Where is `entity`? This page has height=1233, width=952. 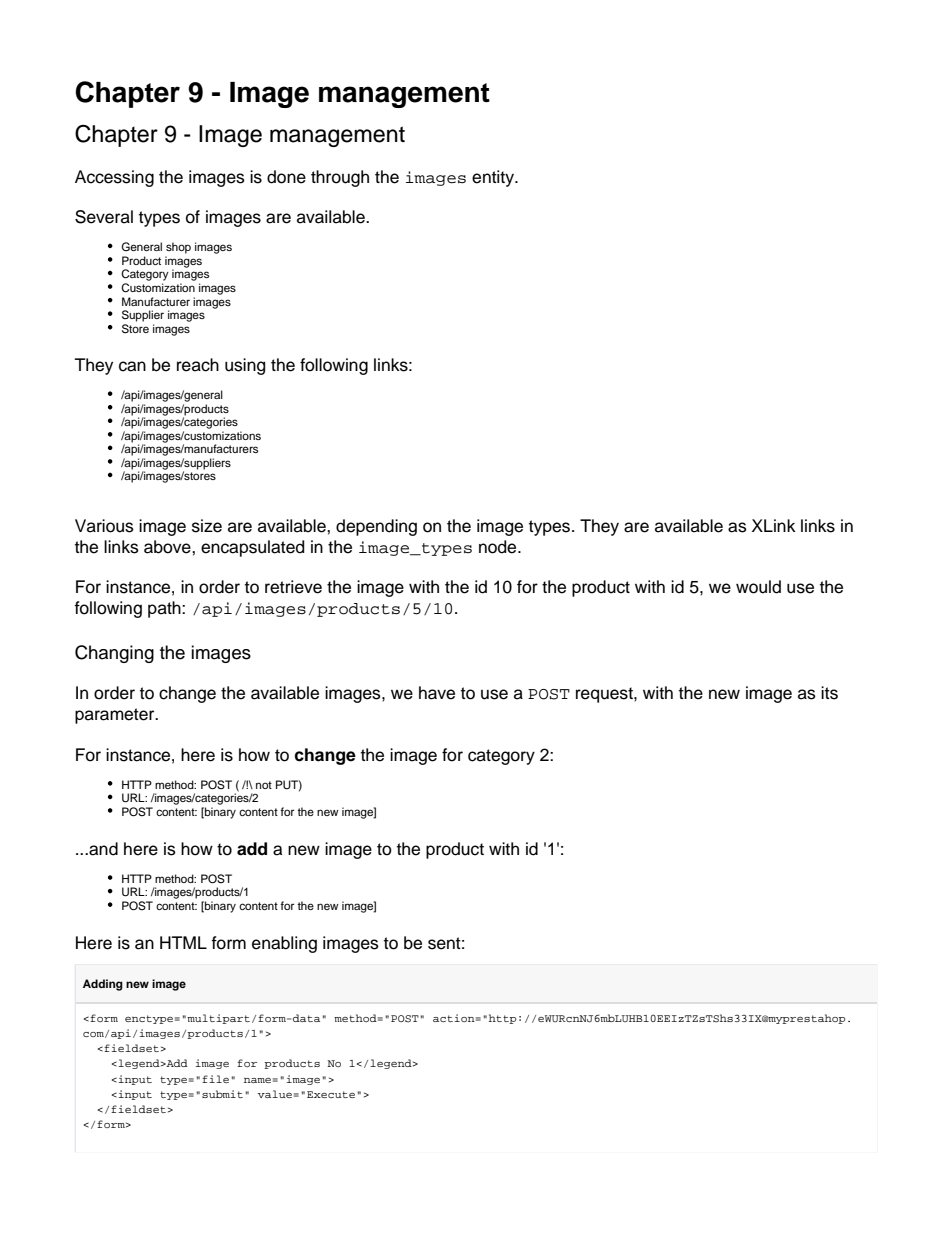 entity is located at coordinates (494, 178).
